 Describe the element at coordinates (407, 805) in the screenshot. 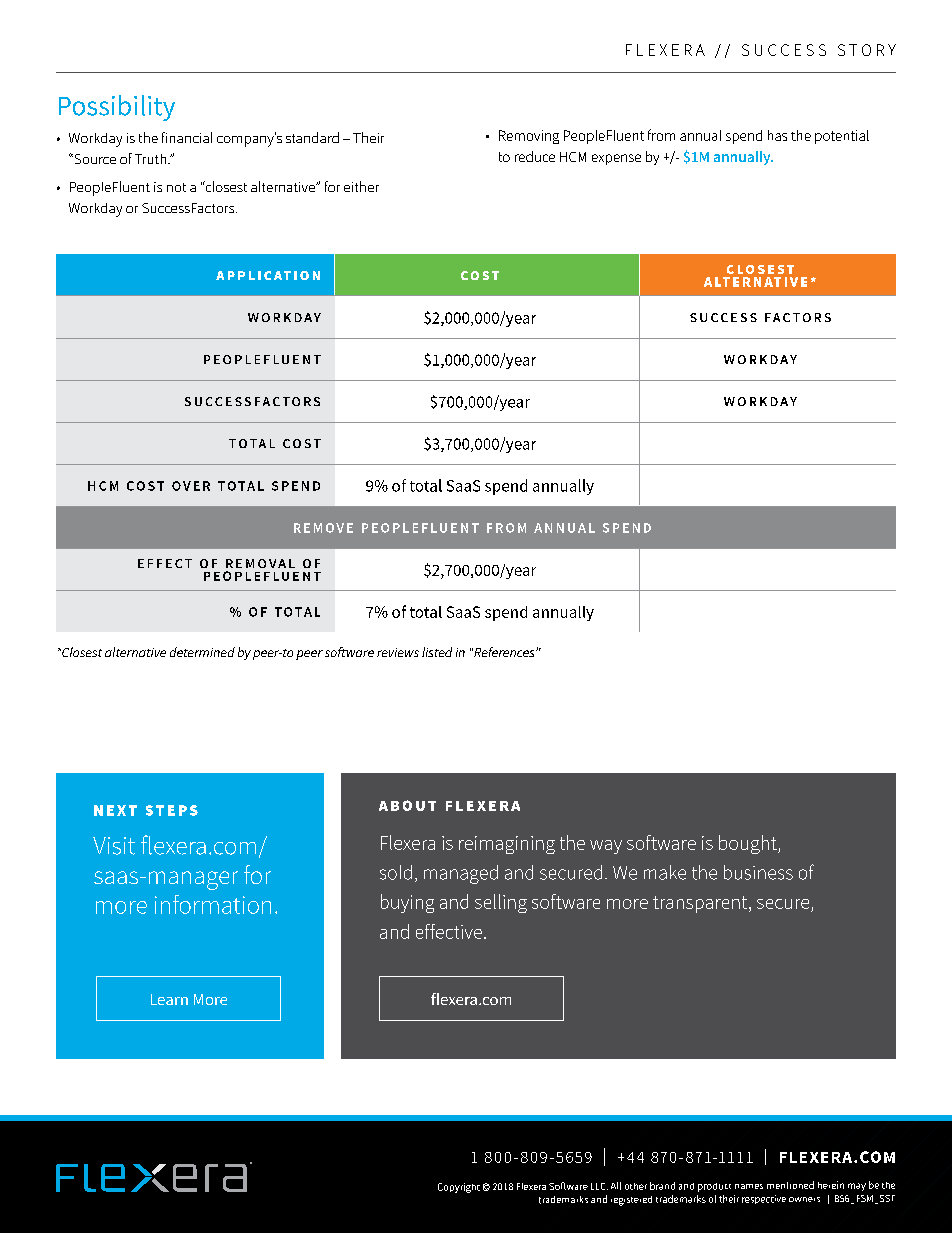

I see `ABOUT` at that location.
